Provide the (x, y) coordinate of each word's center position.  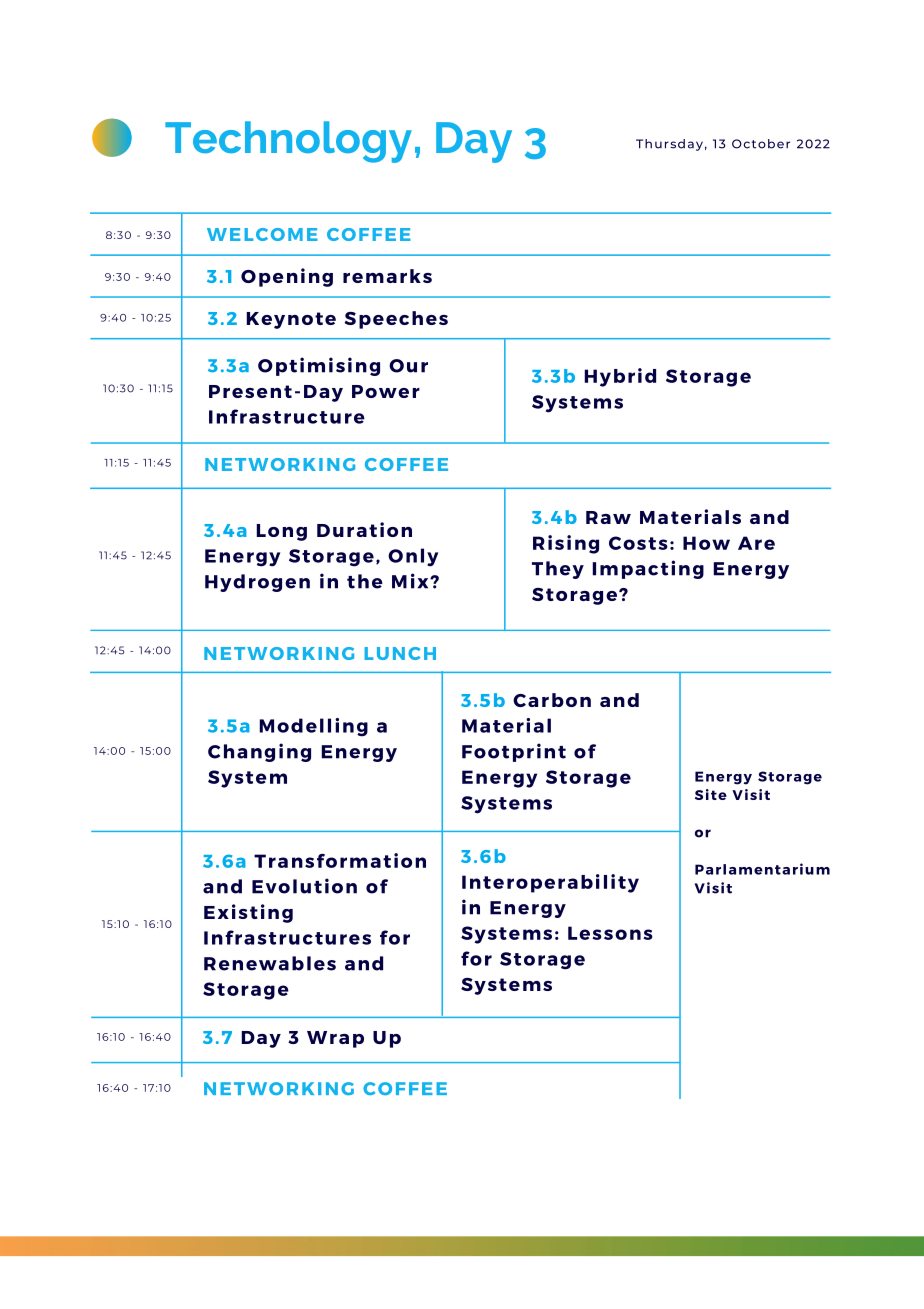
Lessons (610, 933)
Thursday (669, 145)
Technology (288, 142)
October (761, 144)
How (706, 543)
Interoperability (550, 883)
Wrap (335, 1039)
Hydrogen (257, 583)
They (558, 570)
